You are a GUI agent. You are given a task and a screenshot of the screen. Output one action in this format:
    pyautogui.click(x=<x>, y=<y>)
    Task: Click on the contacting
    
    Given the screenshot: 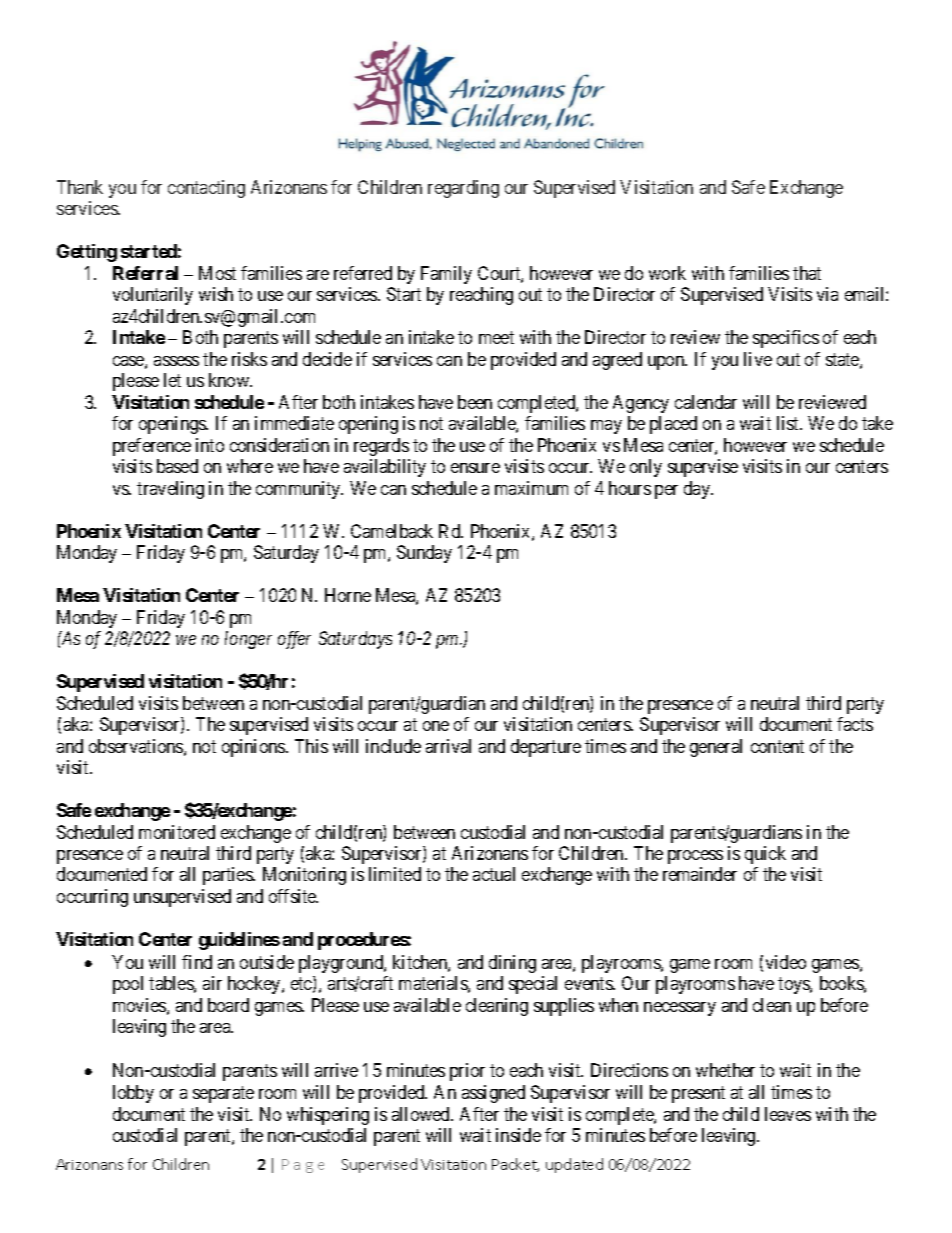 What is the action you would take?
    pyautogui.click(x=206, y=189)
